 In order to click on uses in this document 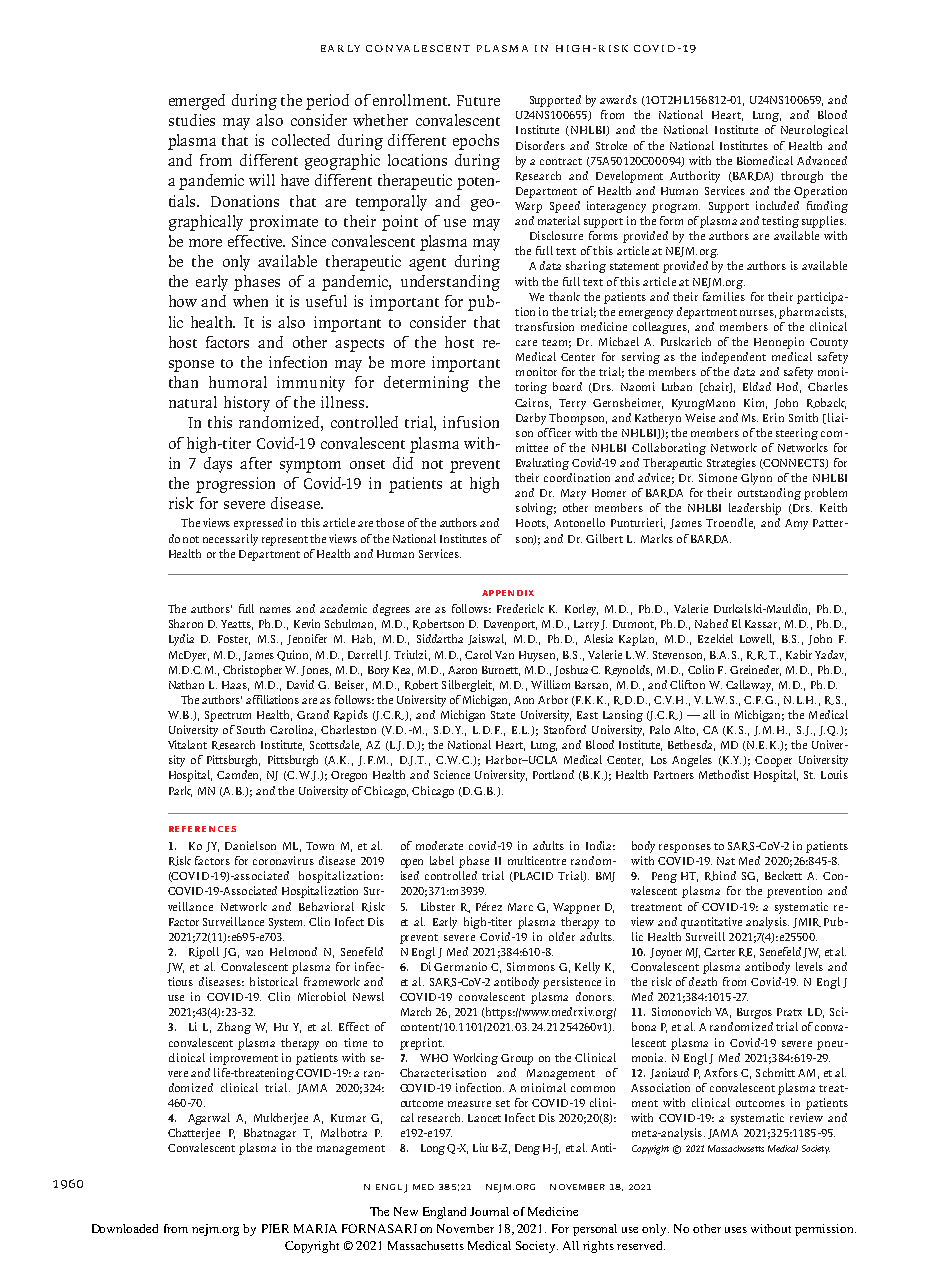, I will do `click(736, 1230)`.
